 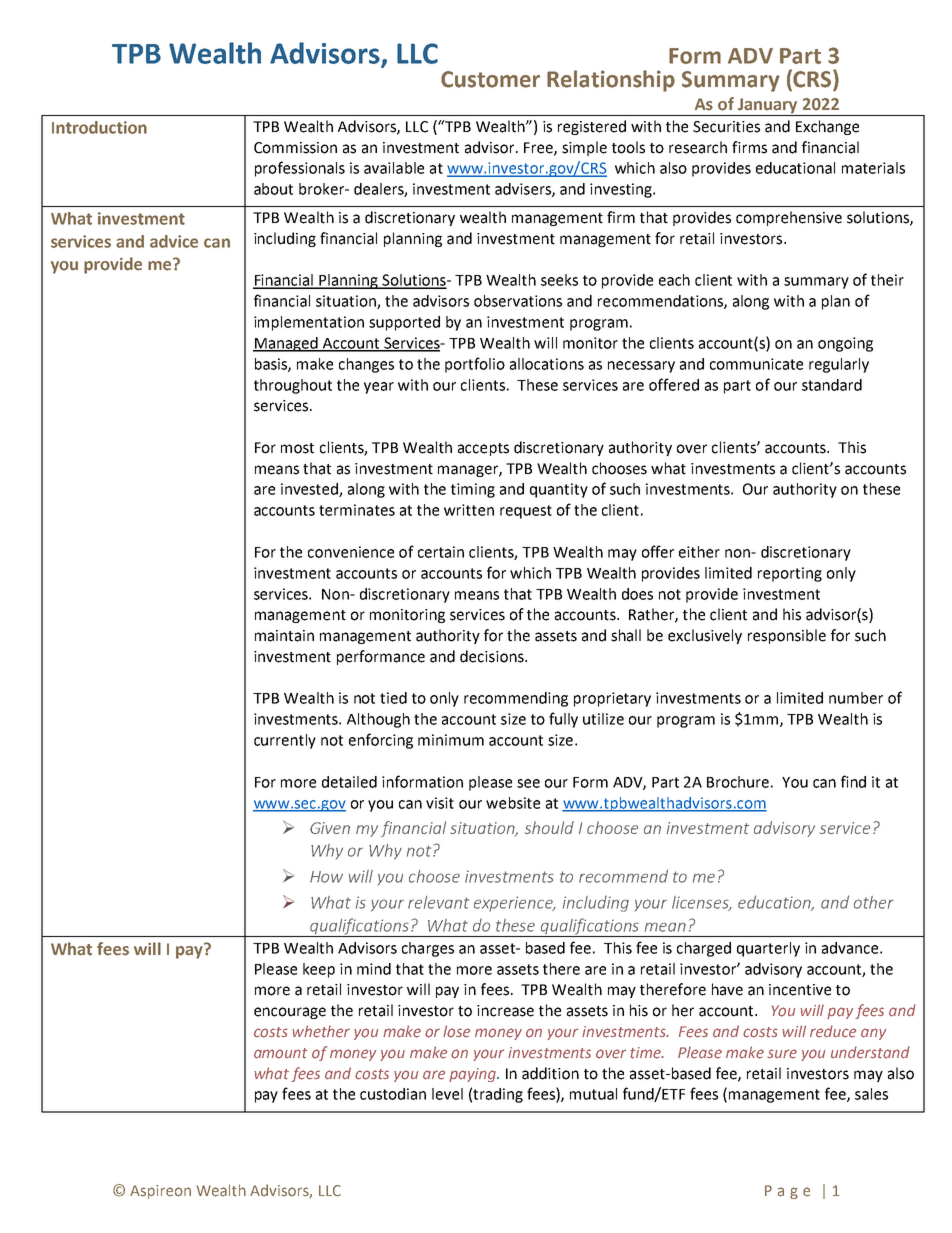 I want to click on level, so click(x=447, y=1094).
